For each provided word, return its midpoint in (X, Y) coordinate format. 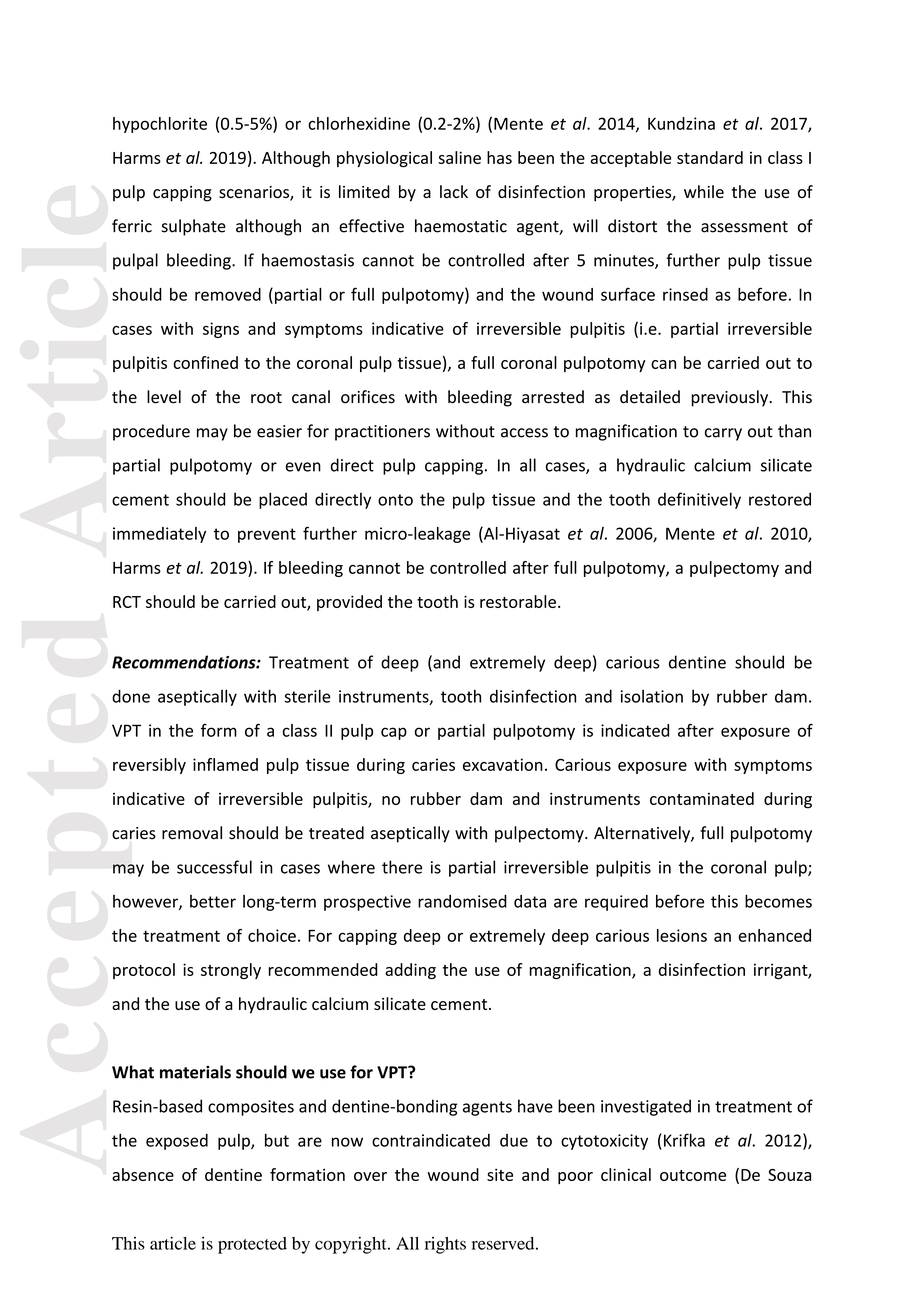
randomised (462, 901)
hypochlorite (160, 125)
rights (445, 1245)
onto (395, 500)
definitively (699, 500)
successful (214, 867)
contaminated (702, 798)
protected (252, 1245)
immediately (159, 535)
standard (710, 157)
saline (459, 157)
